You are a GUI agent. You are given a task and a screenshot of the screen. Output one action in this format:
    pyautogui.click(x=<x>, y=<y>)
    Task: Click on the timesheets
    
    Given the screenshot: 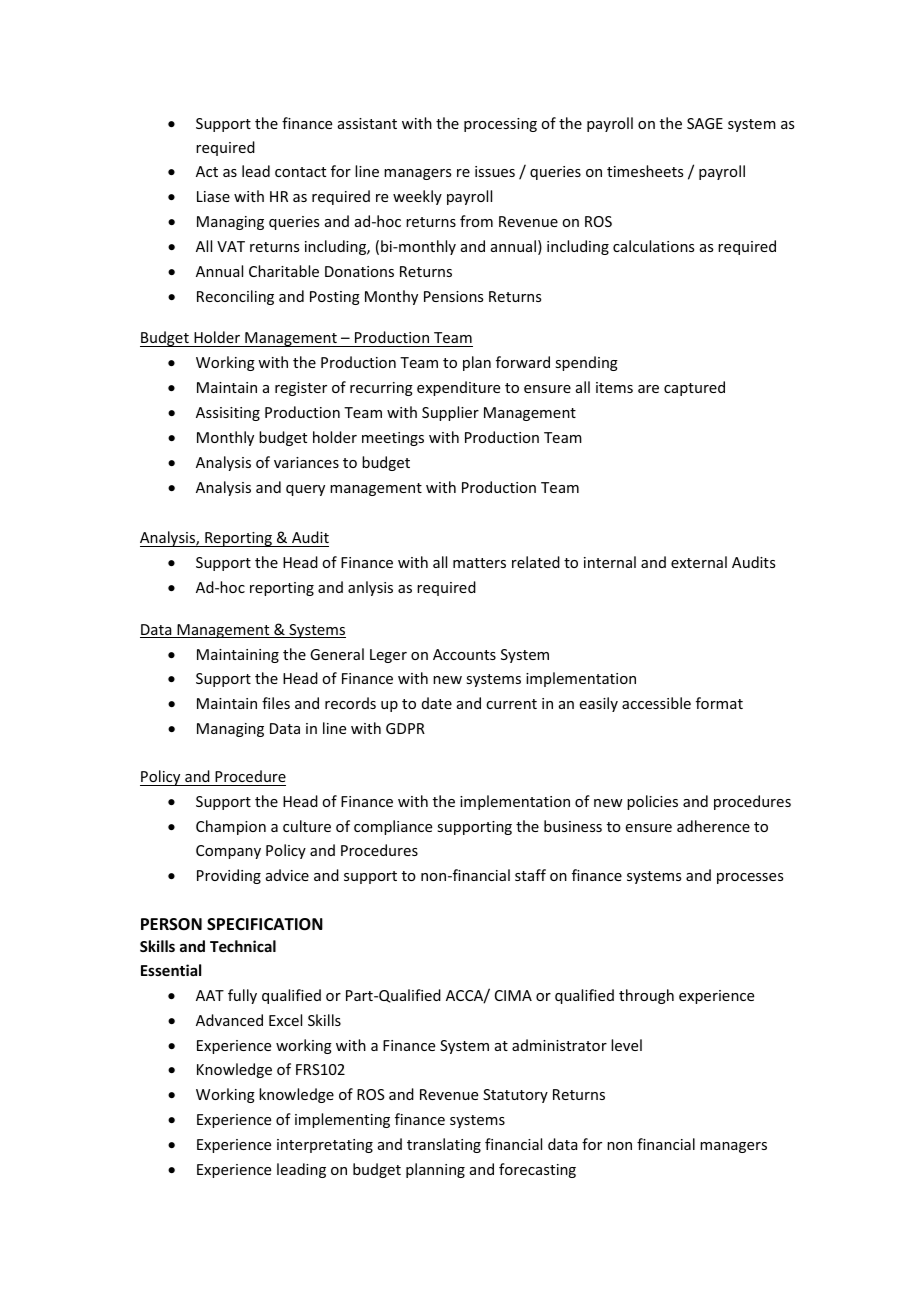 What is the action you would take?
    pyautogui.click(x=645, y=171)
